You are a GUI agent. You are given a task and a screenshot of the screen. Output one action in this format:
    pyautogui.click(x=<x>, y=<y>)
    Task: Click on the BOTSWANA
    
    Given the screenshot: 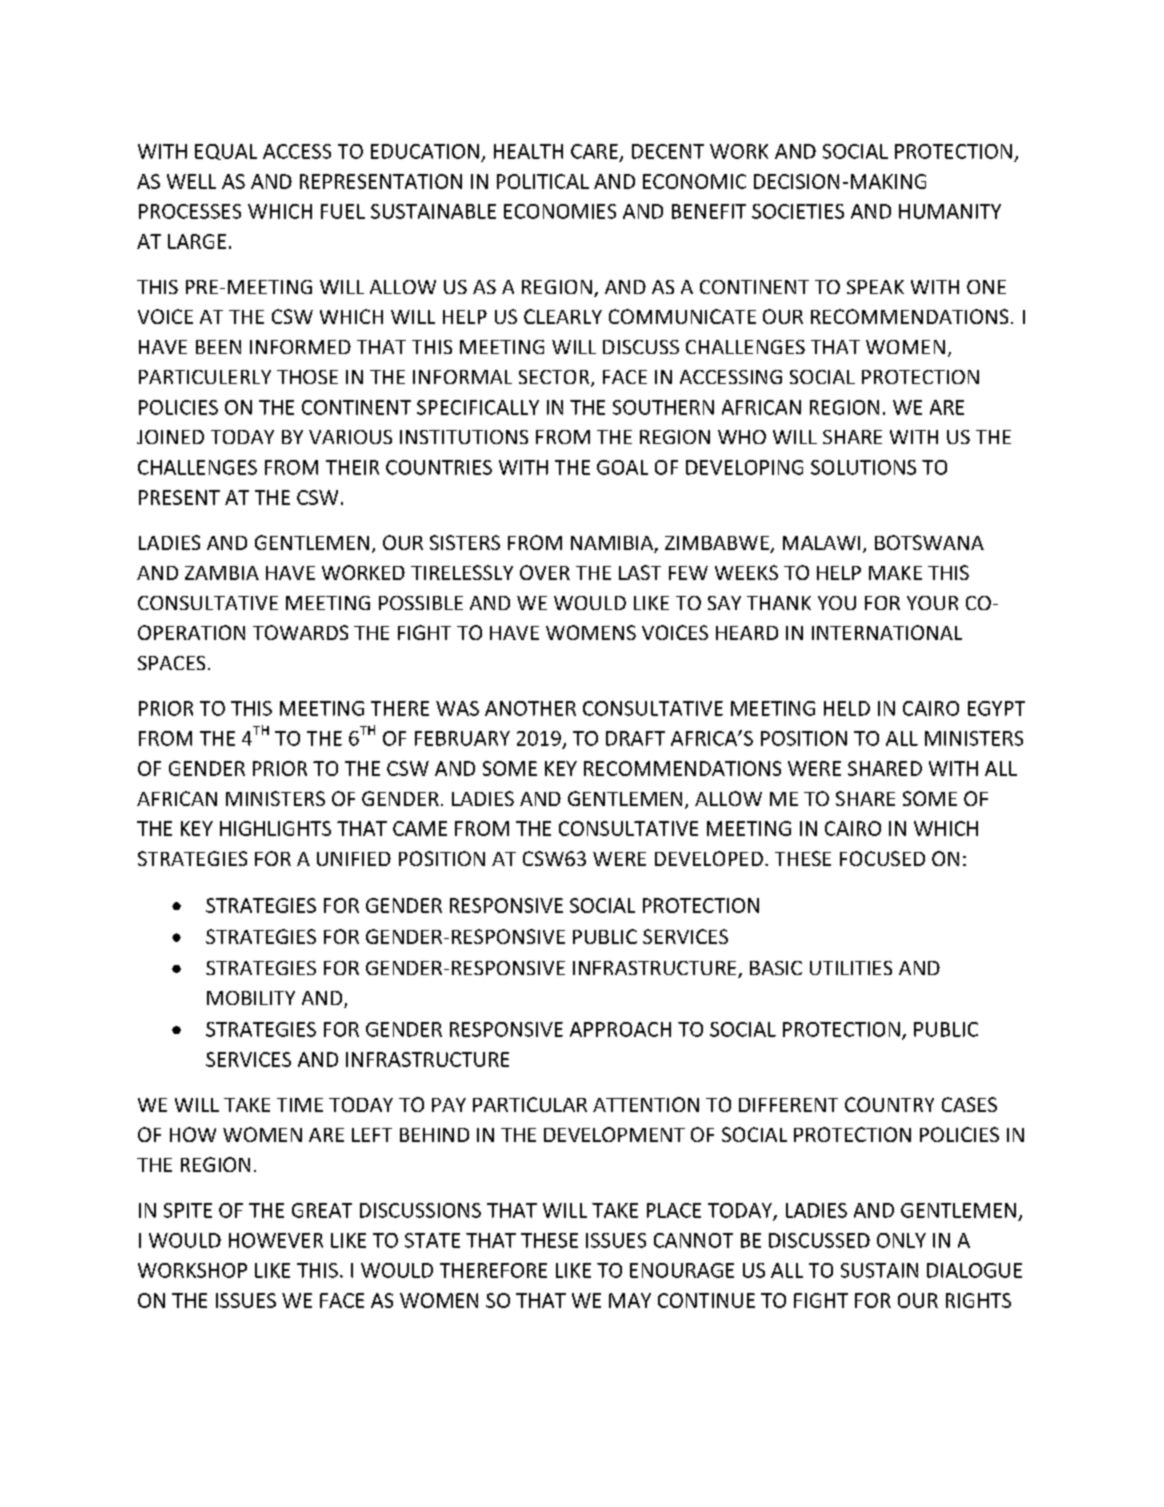 What is the action you would take?
    pyautogui.click(x=929, y=542)
